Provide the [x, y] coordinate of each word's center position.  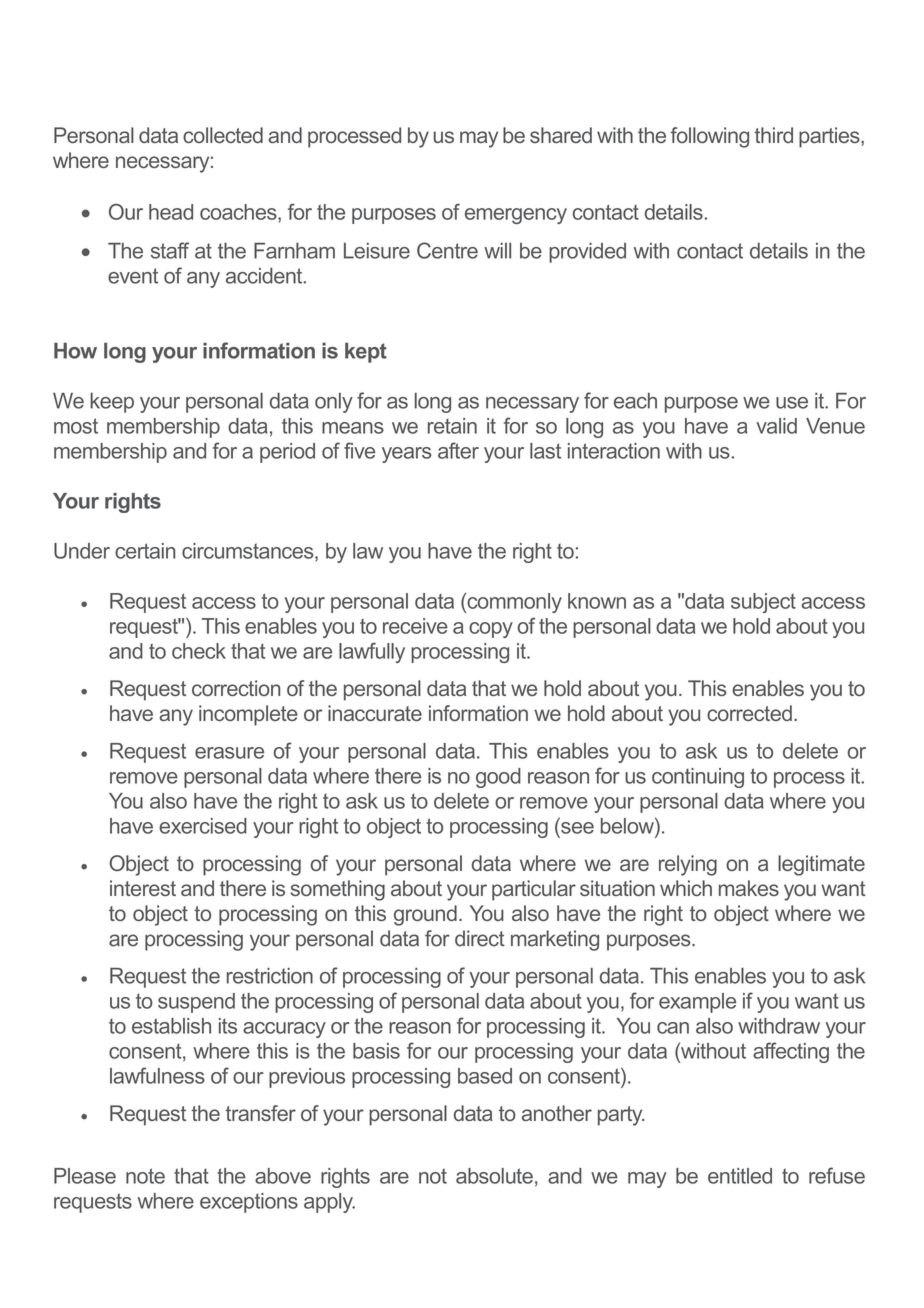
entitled [740, 1176]
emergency [516, 216]
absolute [494, 1176]
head [171, 212]
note [145, 1176]
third [774, 135]
